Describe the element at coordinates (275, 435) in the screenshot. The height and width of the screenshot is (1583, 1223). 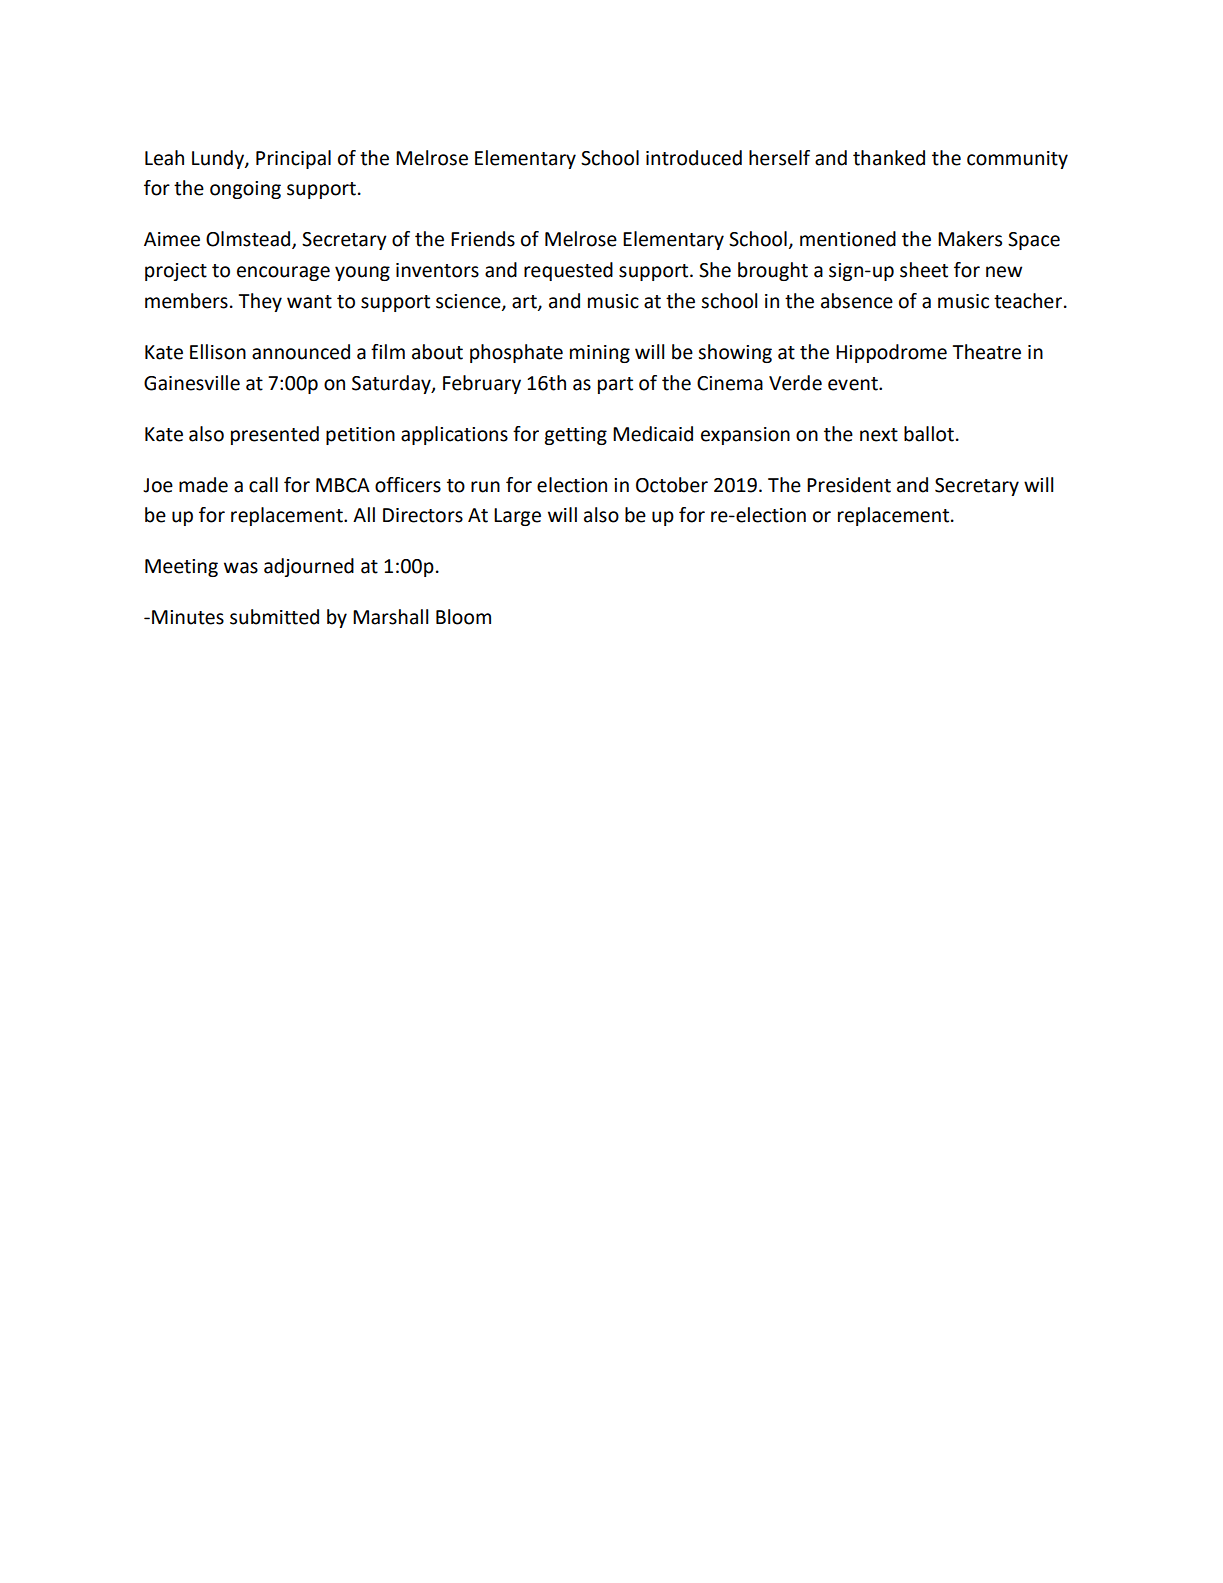
I see `presented` at that location.
